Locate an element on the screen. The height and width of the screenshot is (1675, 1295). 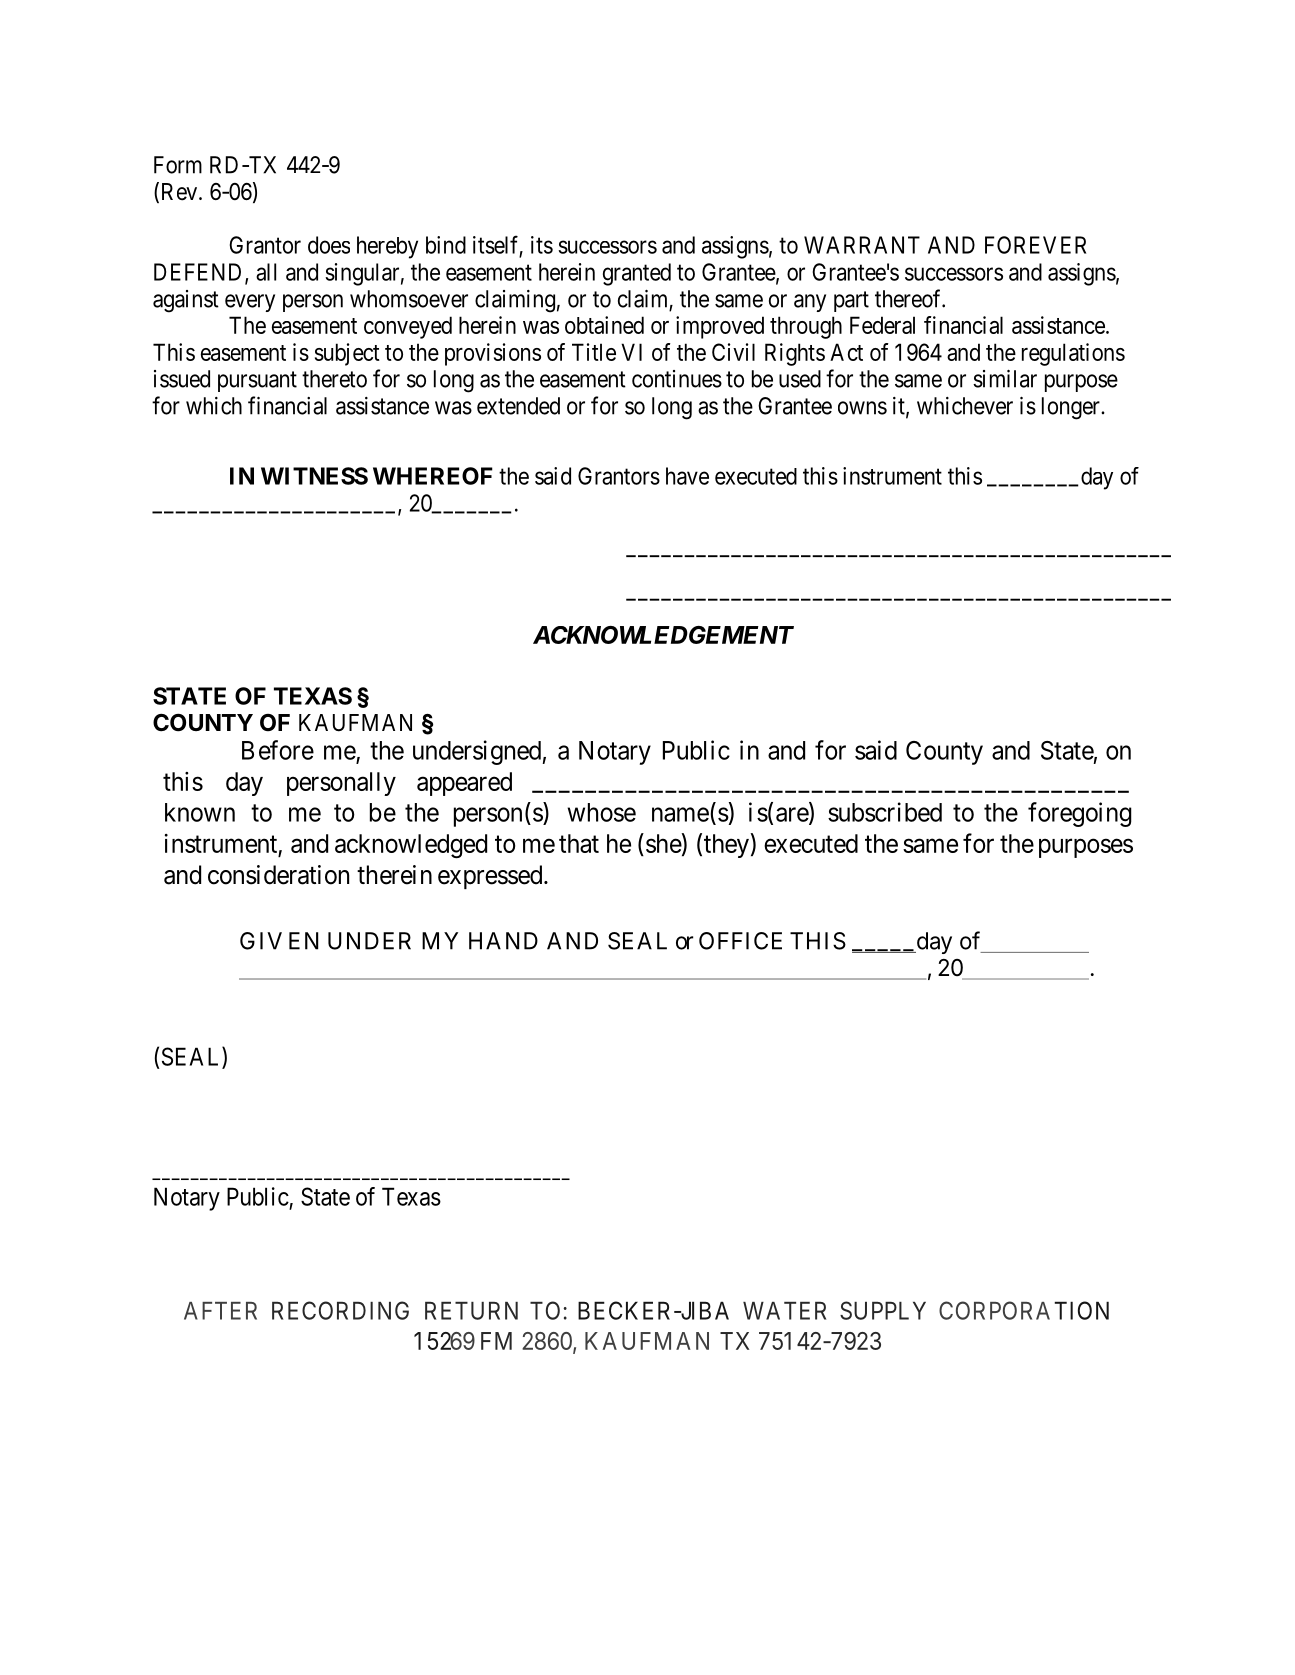
does is located at coordinates (329, 245).
